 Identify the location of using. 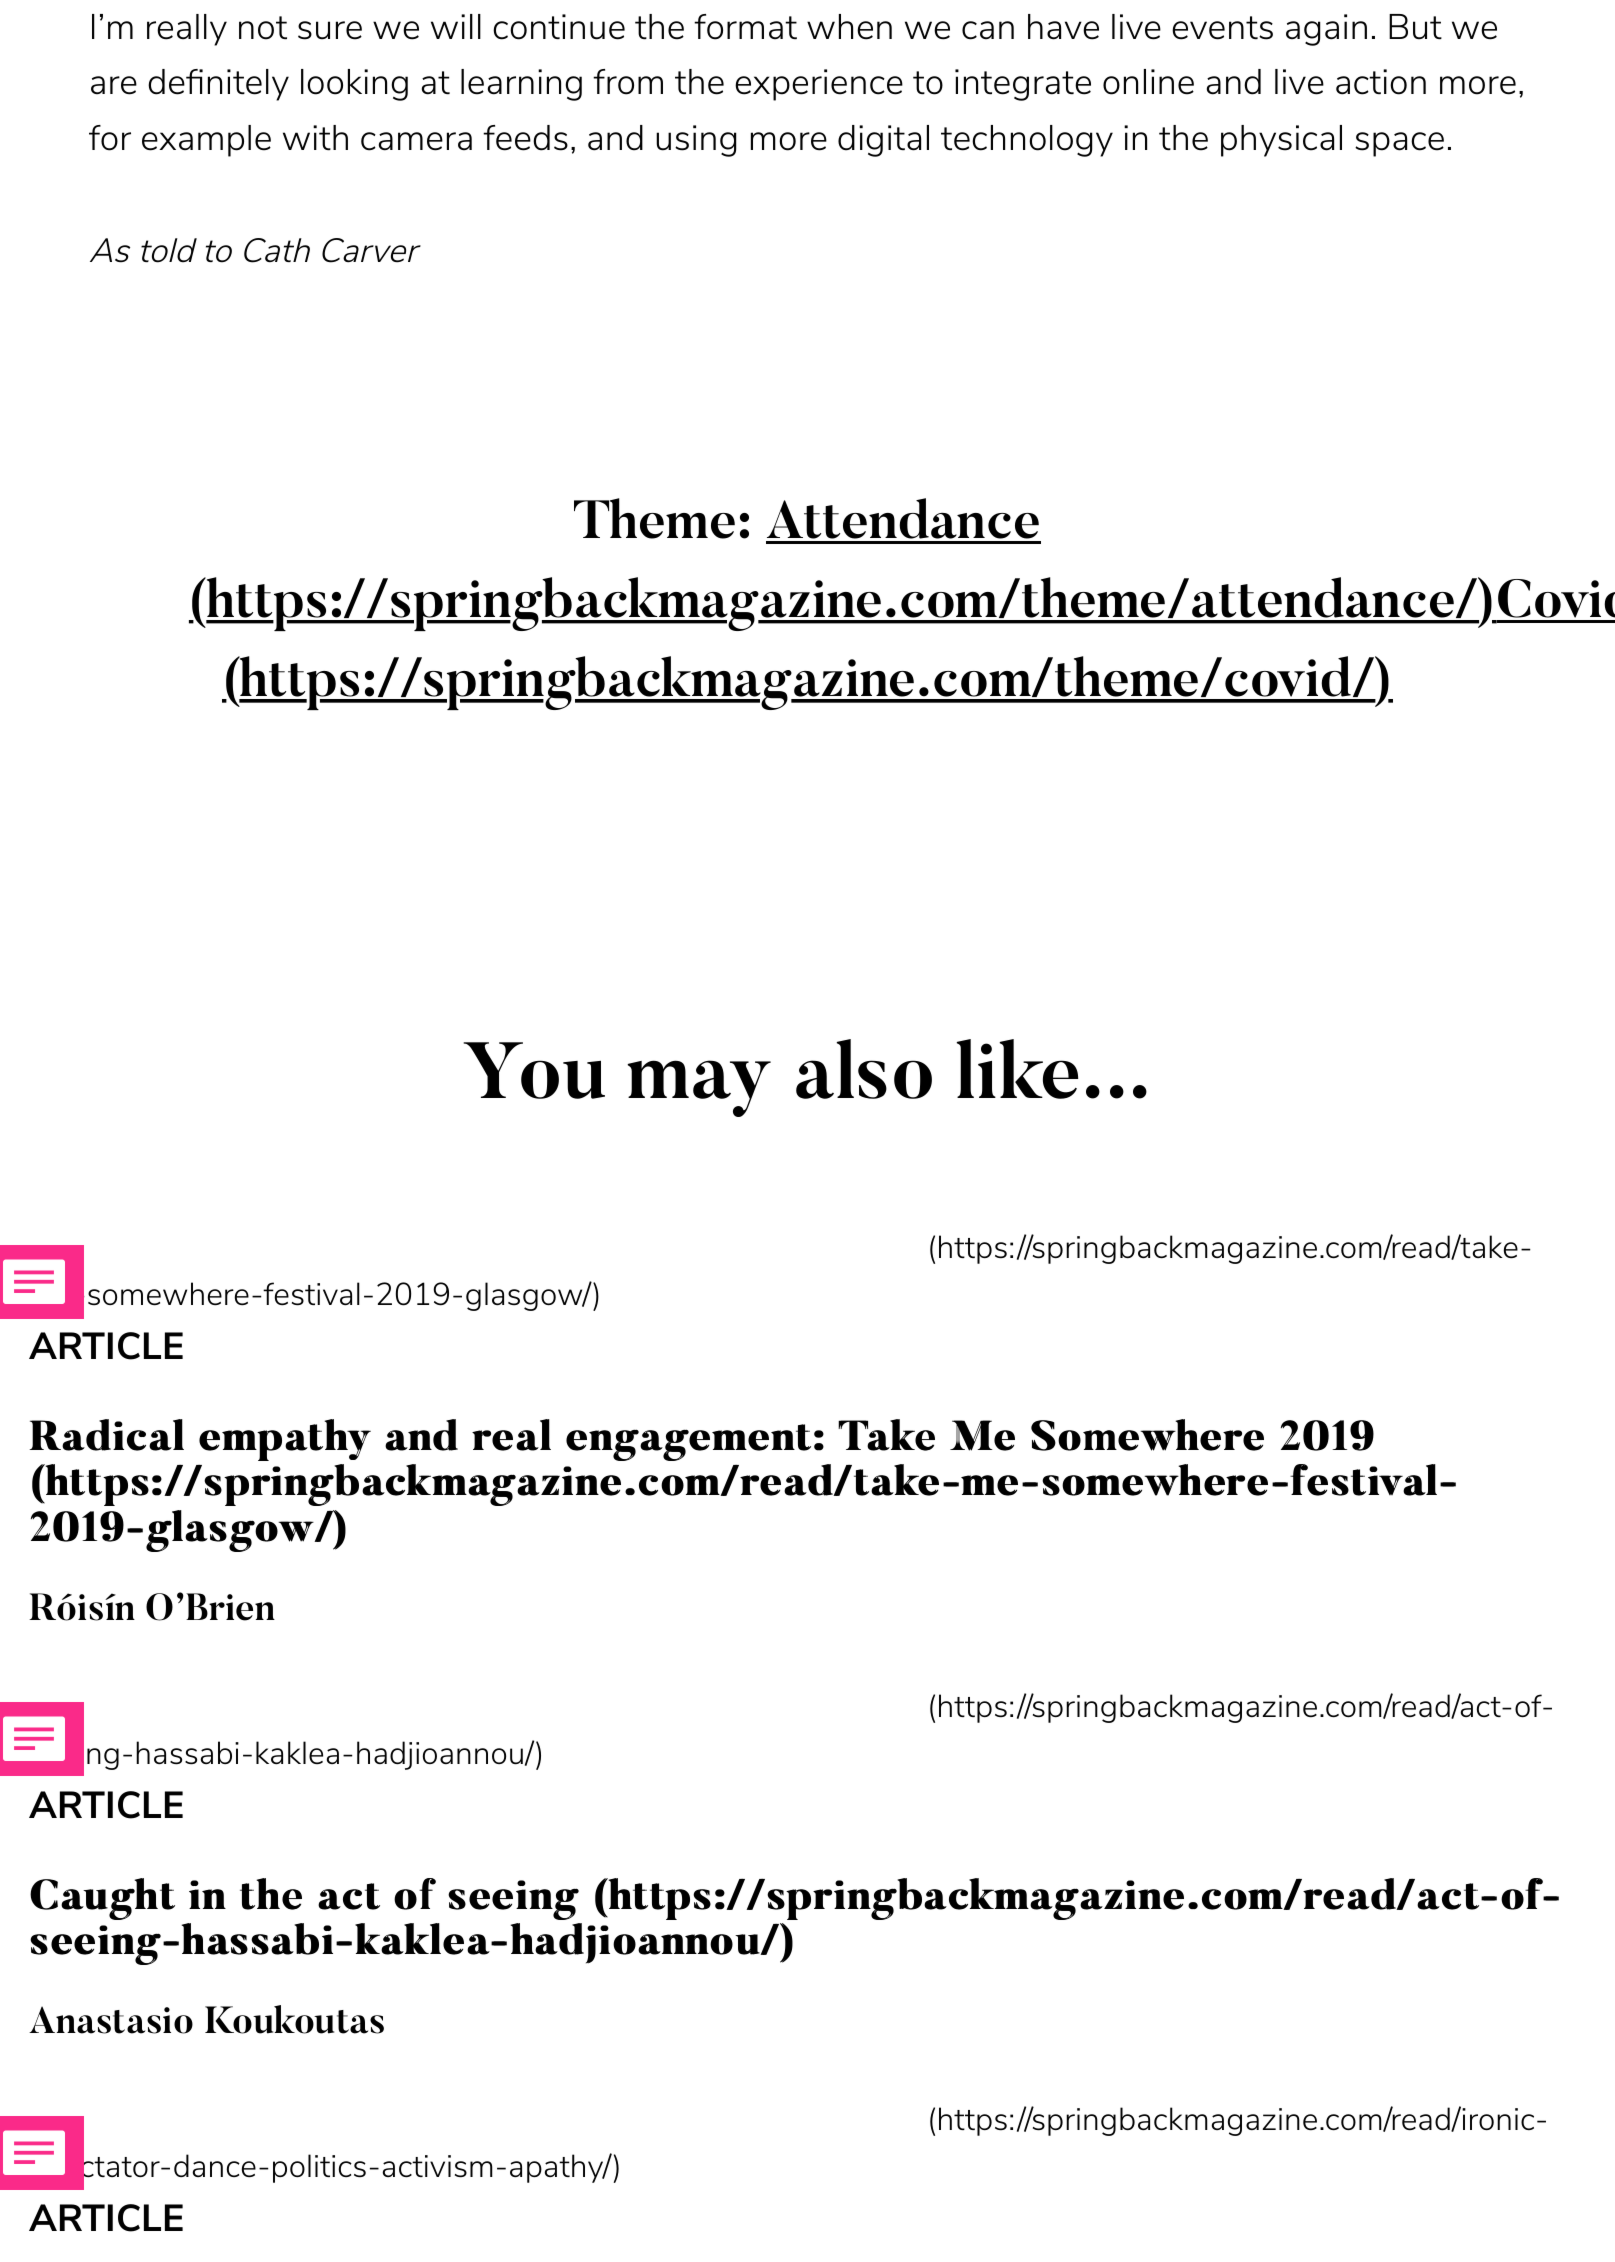
(696, 141).
